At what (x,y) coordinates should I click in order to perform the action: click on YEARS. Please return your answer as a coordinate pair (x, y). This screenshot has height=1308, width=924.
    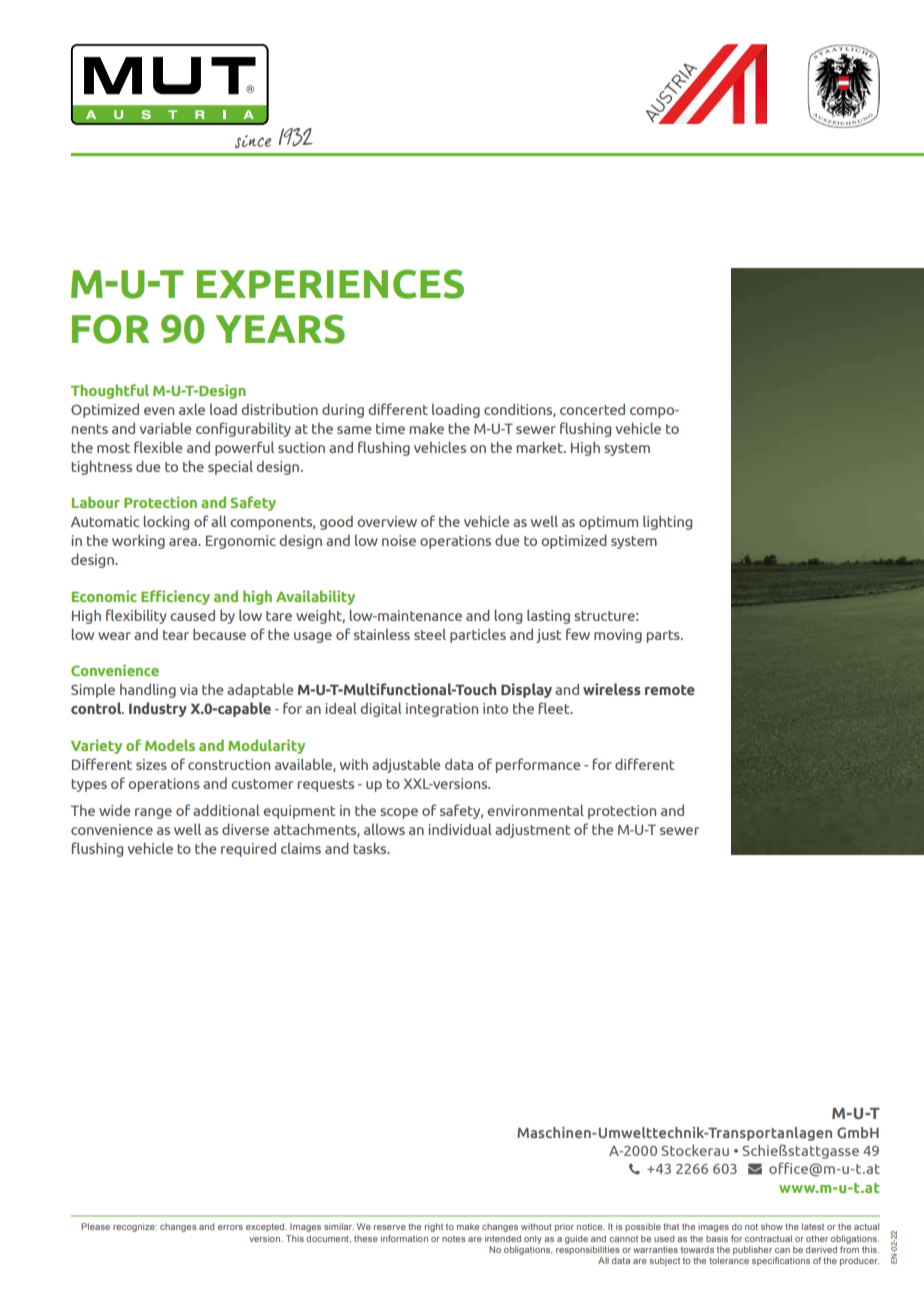
    Looking at the image, I should click on (280, 329).
